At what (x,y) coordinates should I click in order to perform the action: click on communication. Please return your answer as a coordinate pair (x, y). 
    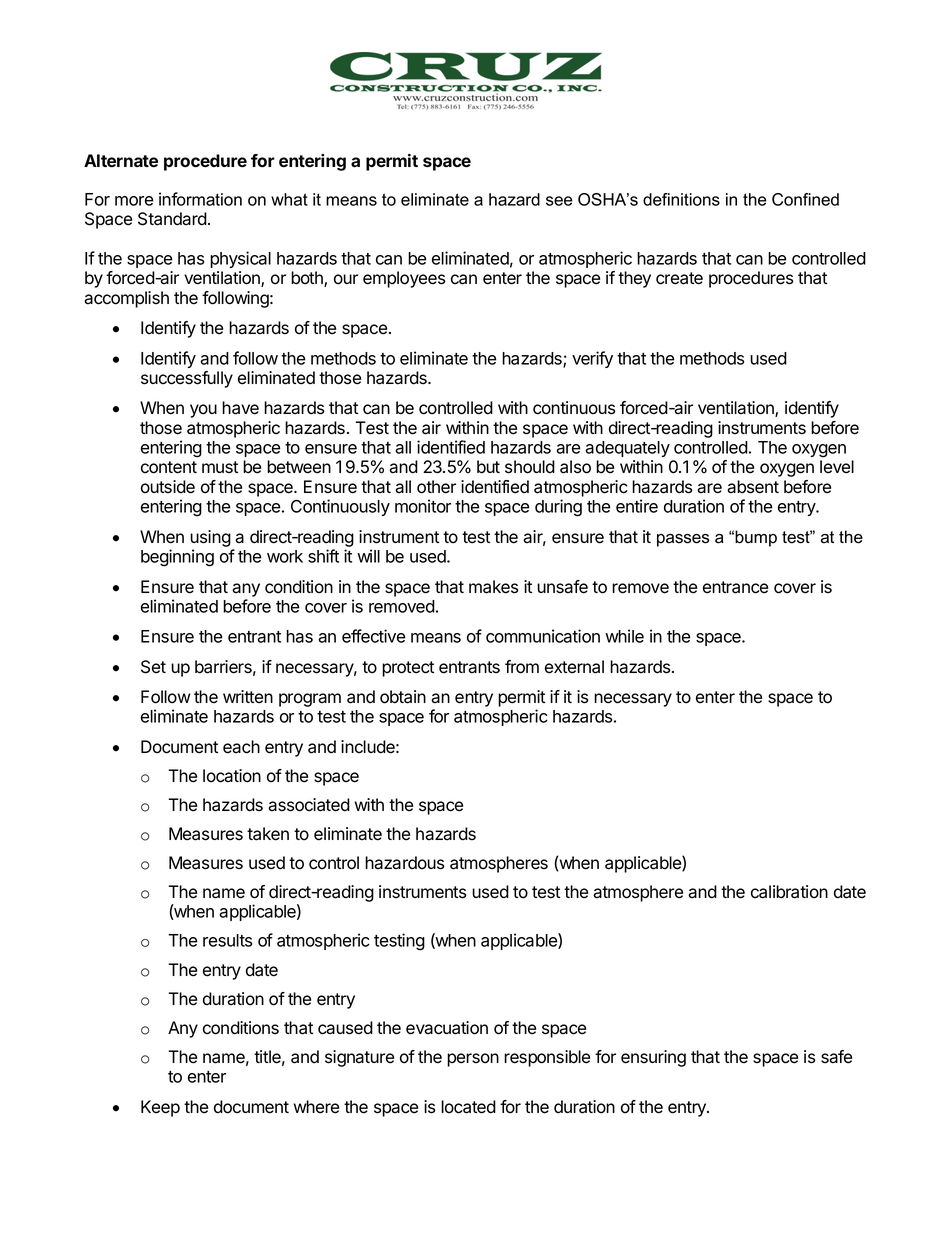
    Looking at the image, I should click on (543, 636).
